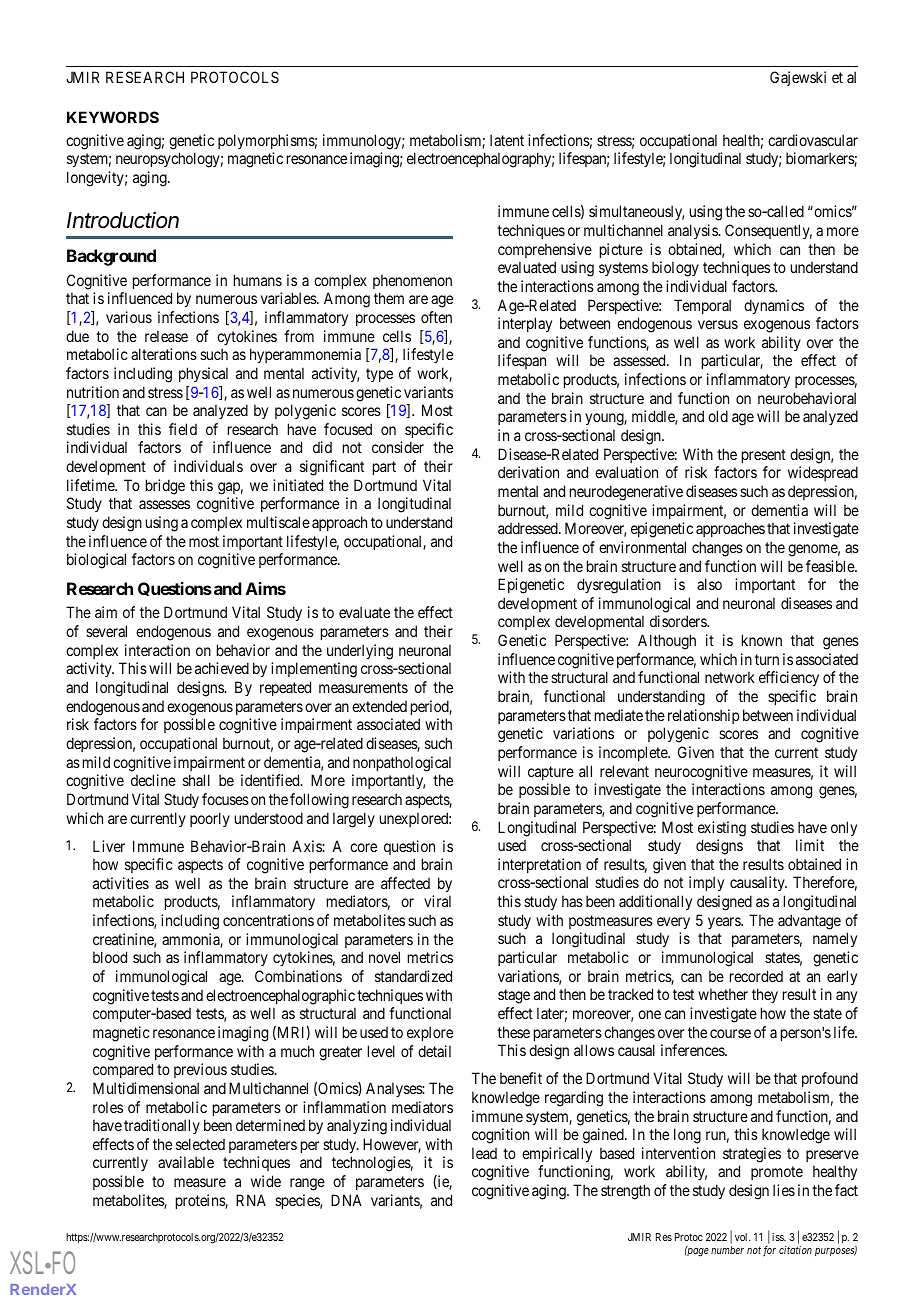 Image resolution: width=924 pixels, height=1308 pixels. Describe the element at coordinates (186, 1162) in the screenshot. I see `available` at that location.
